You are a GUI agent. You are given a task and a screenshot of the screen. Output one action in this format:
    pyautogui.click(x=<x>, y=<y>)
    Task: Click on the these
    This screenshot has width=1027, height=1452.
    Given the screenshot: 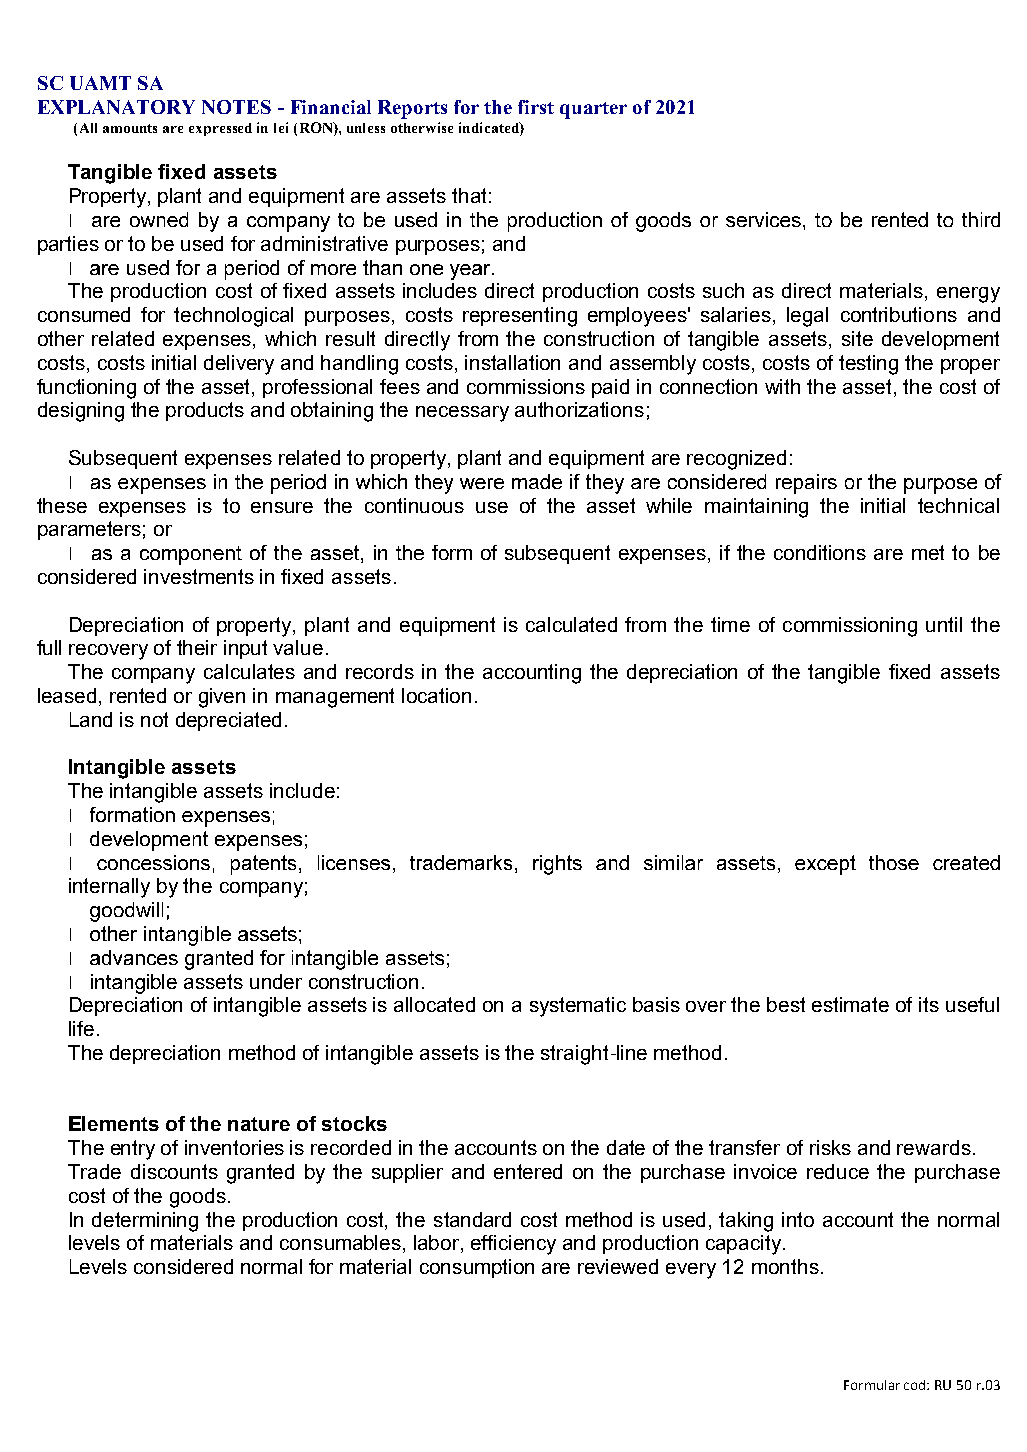 What is the action you would take?
    pyautogui.click(x=62, y=505)
